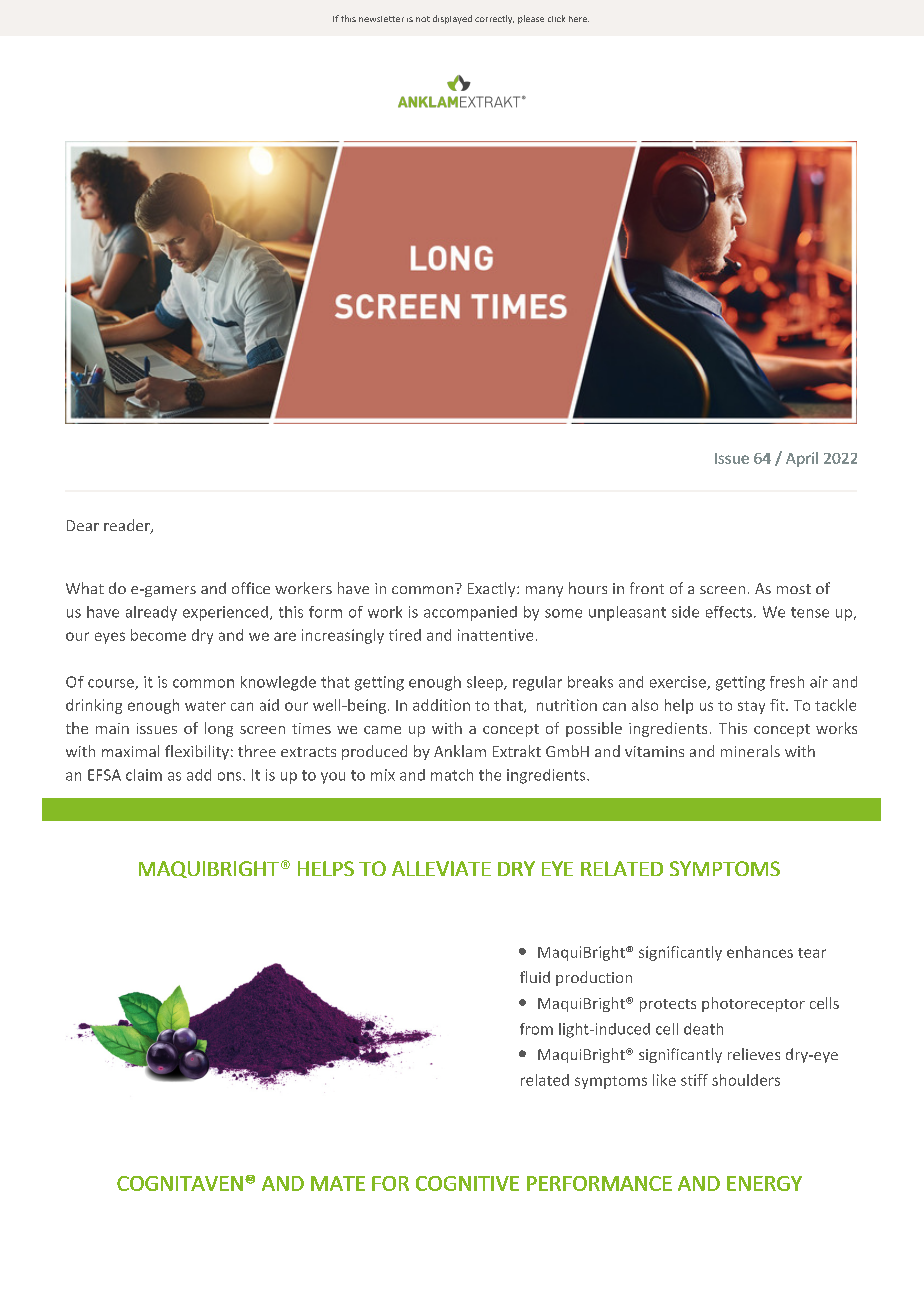  What do you see at coordinates (760, 952) in the page?
I see `enhances` at bounding box center [760, 952].
